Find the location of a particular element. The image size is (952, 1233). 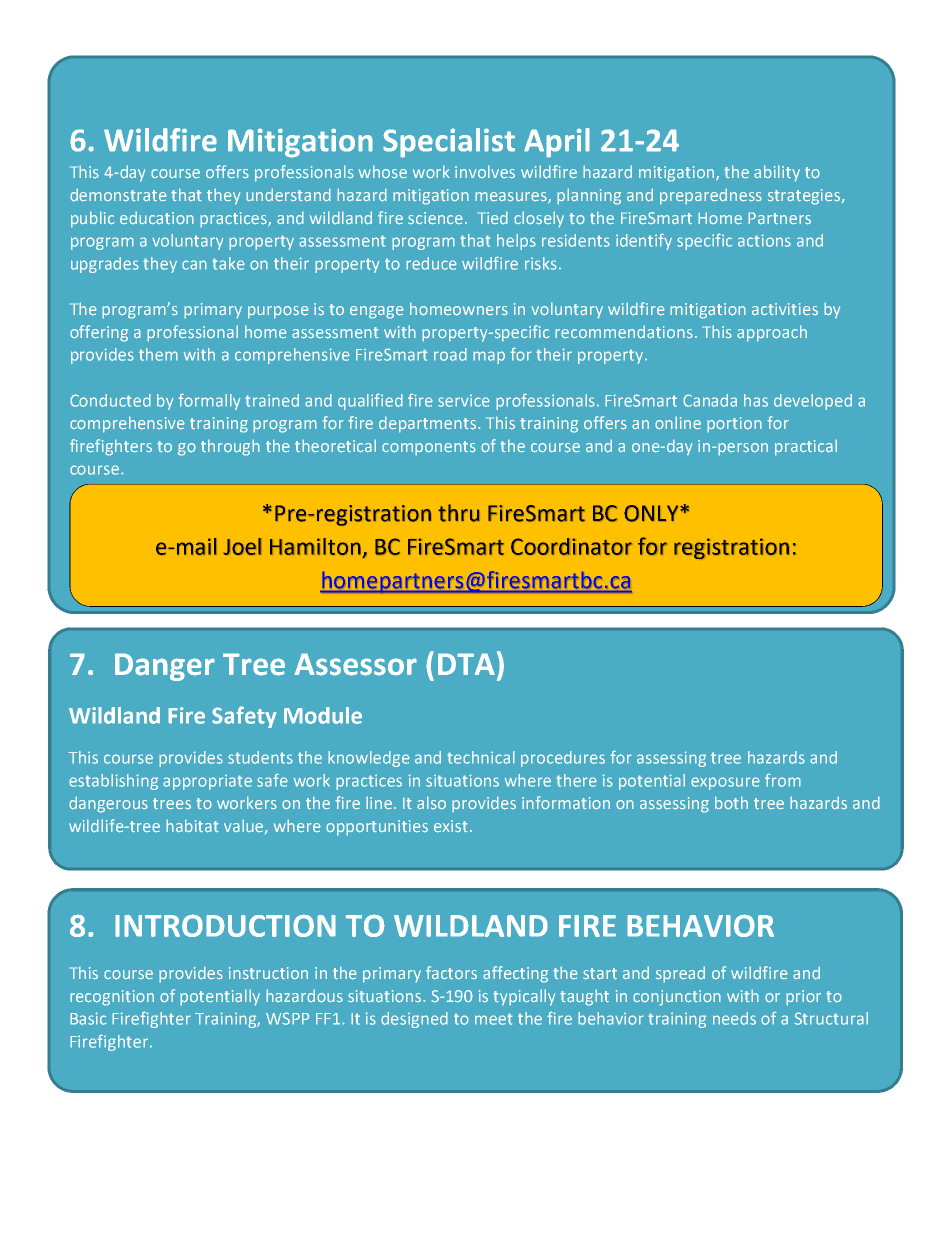

recognition is located at coordinates (112, 998).
